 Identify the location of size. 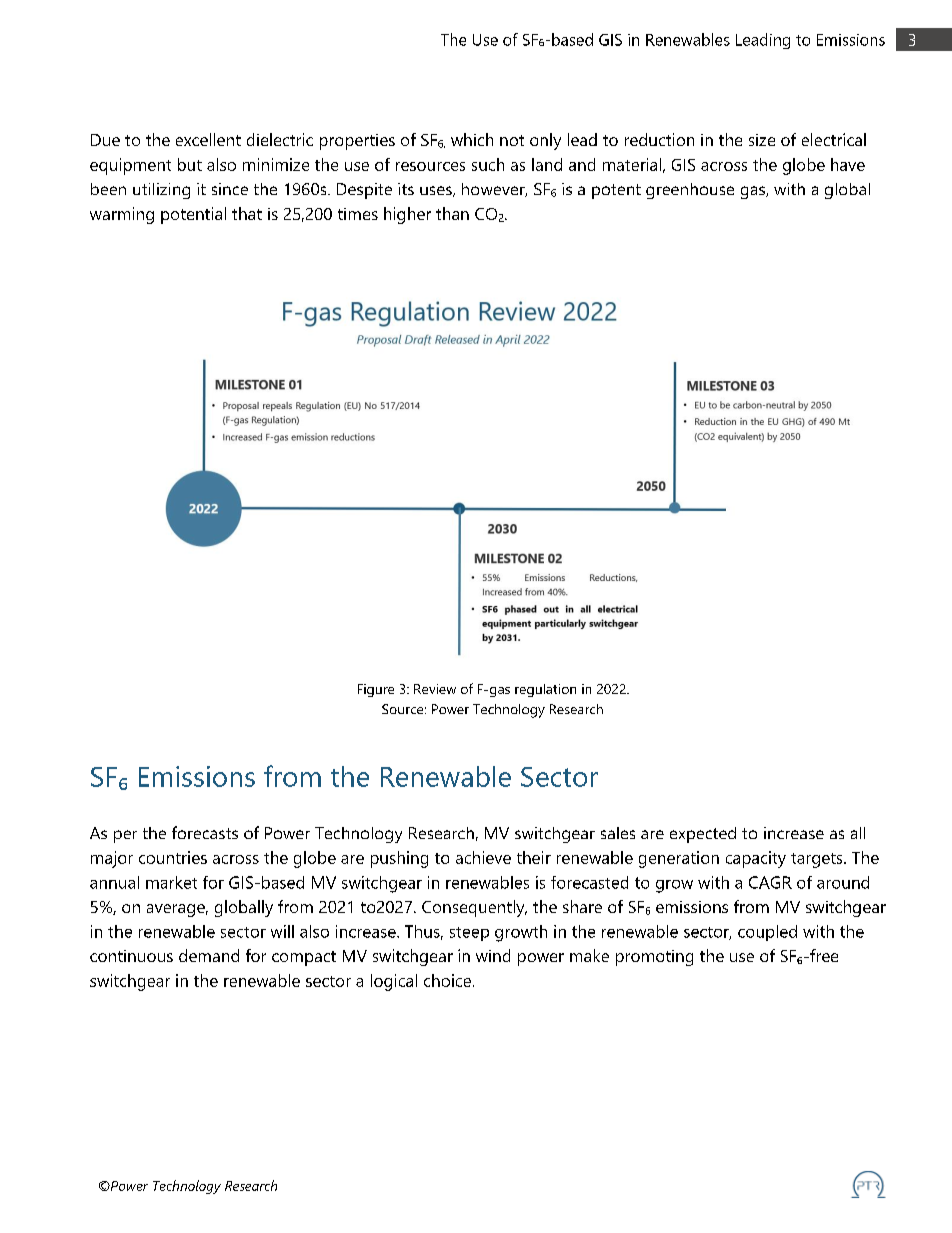
(762, 140).
